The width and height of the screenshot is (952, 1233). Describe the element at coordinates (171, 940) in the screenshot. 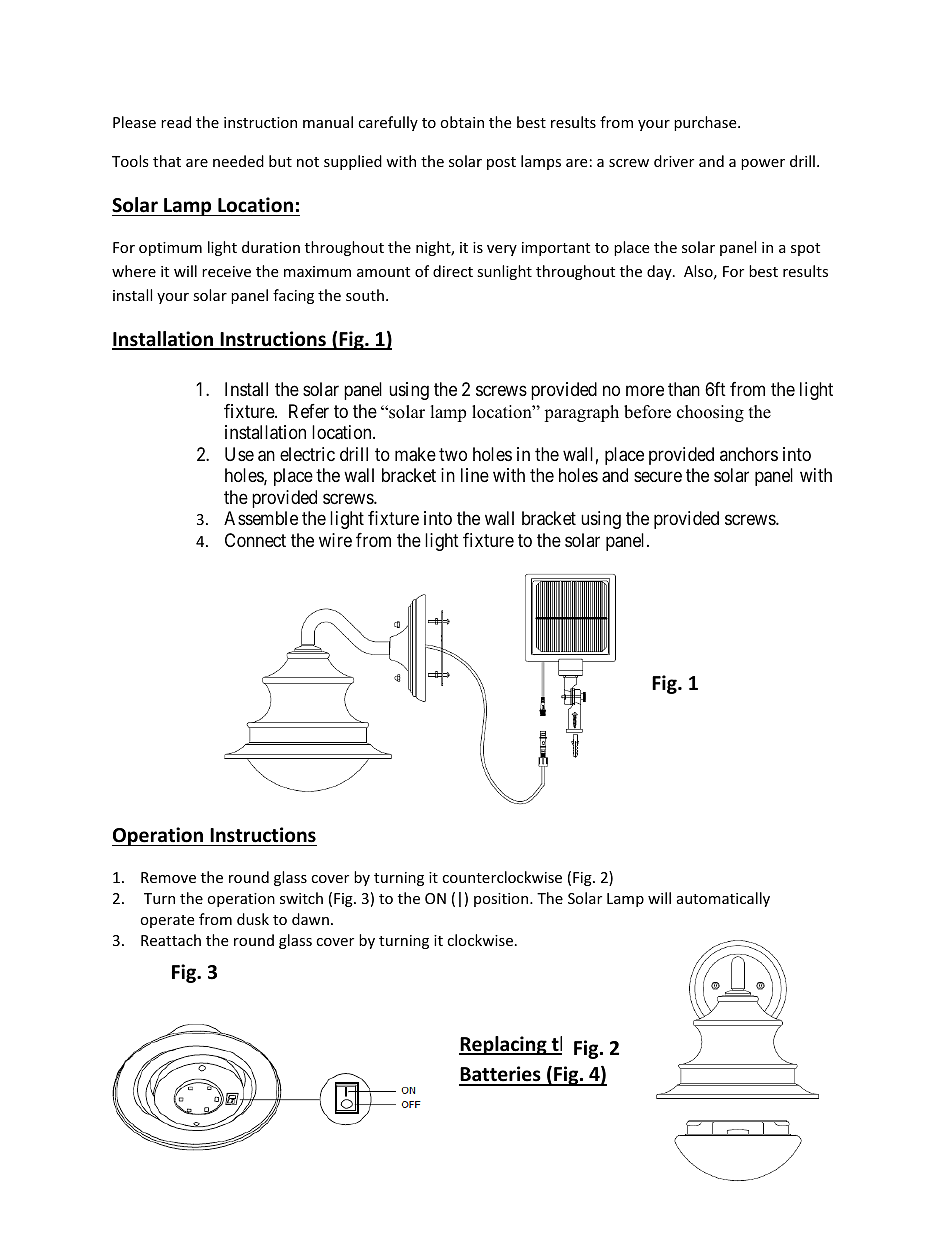

I see `Reattach` at that location.
